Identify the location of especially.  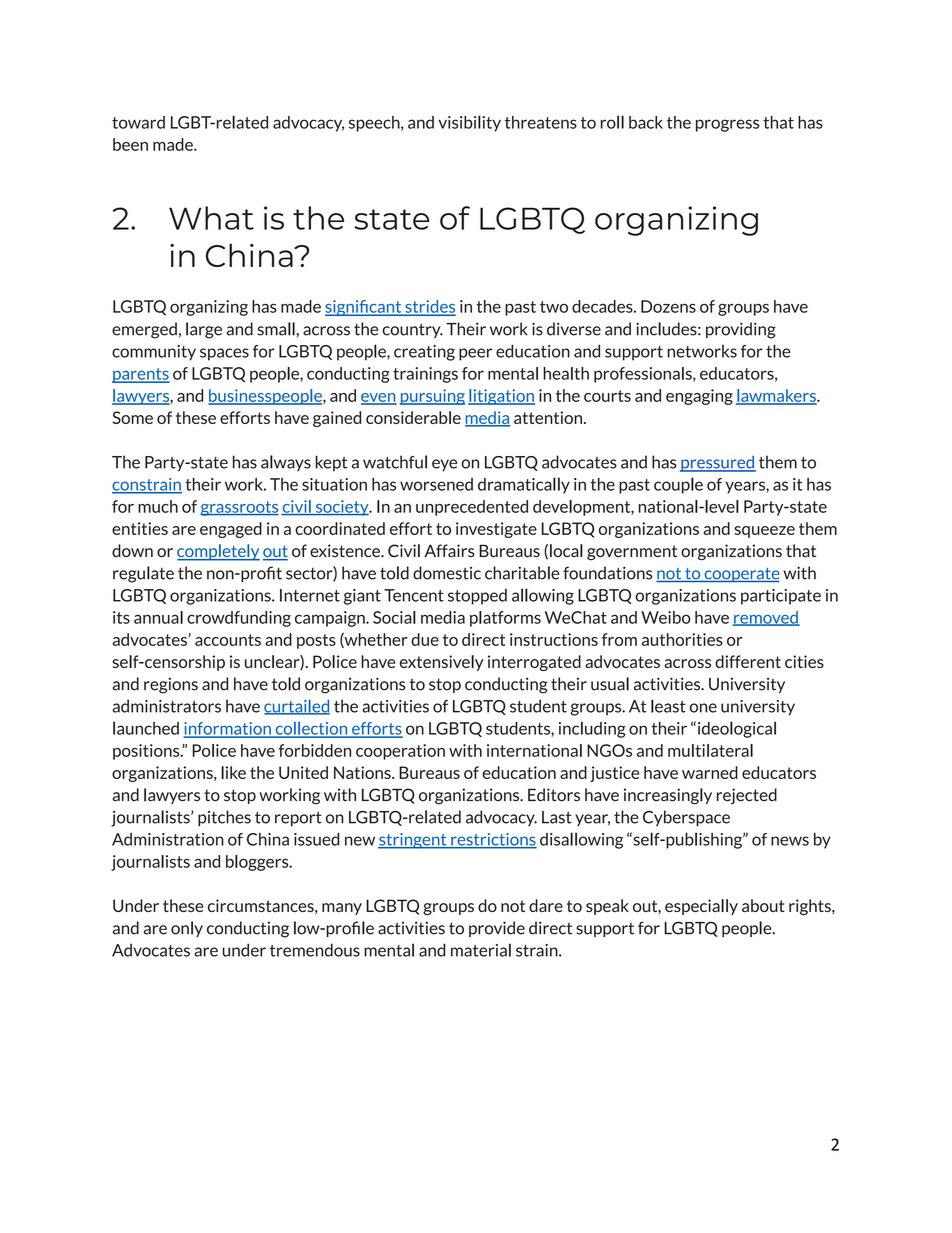
(701, 907).
